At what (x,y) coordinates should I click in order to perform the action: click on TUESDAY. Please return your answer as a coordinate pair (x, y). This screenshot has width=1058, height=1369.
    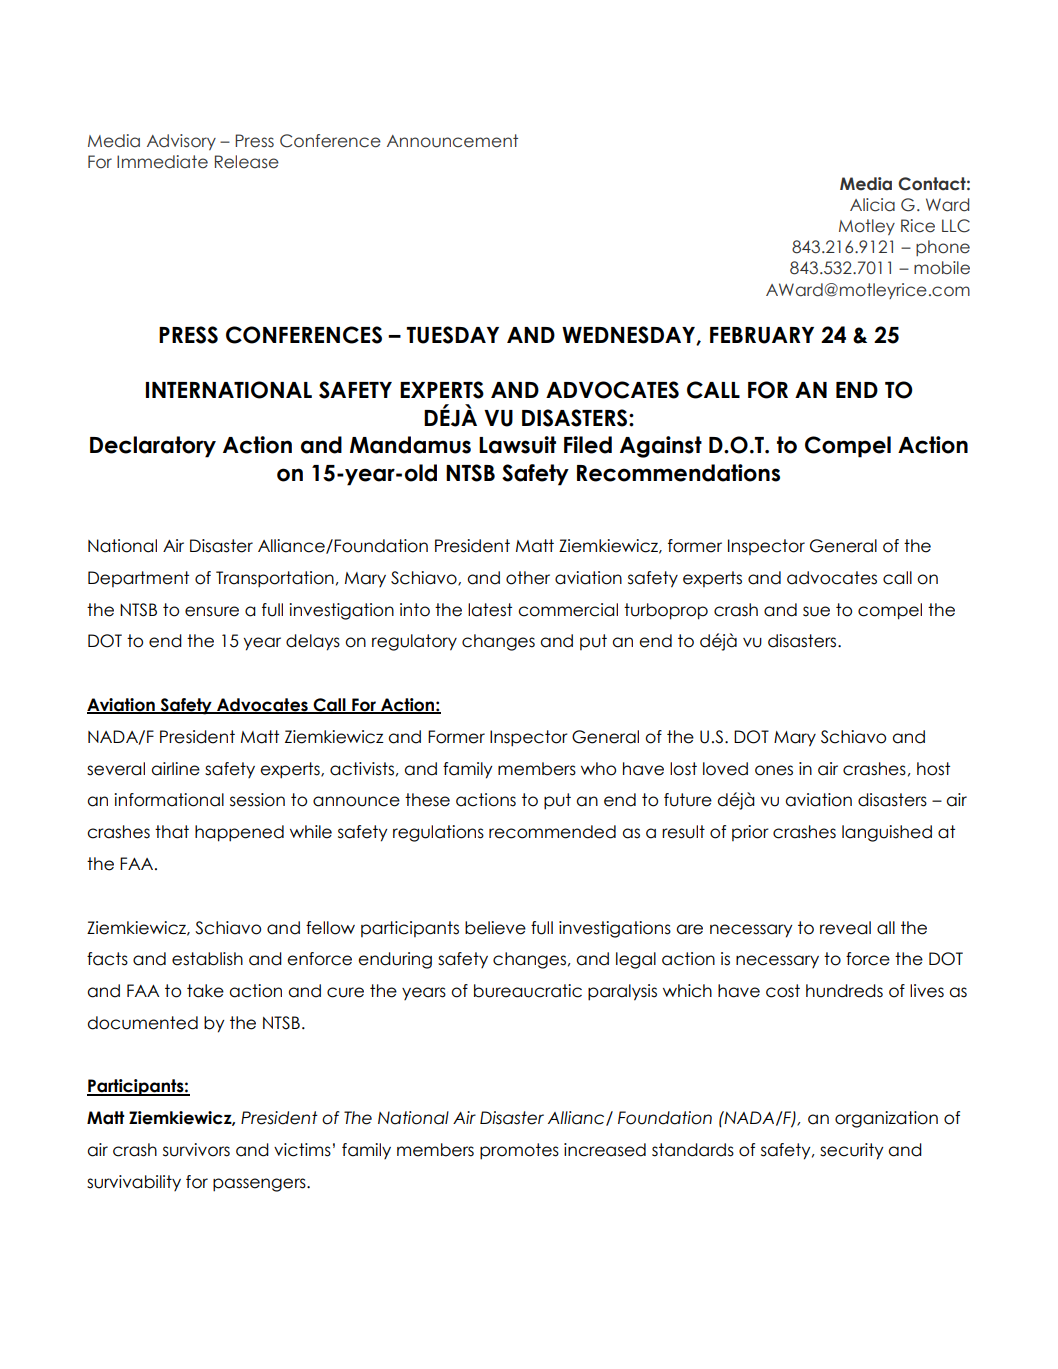
    Looking at the image, I should click on (452, 335).
